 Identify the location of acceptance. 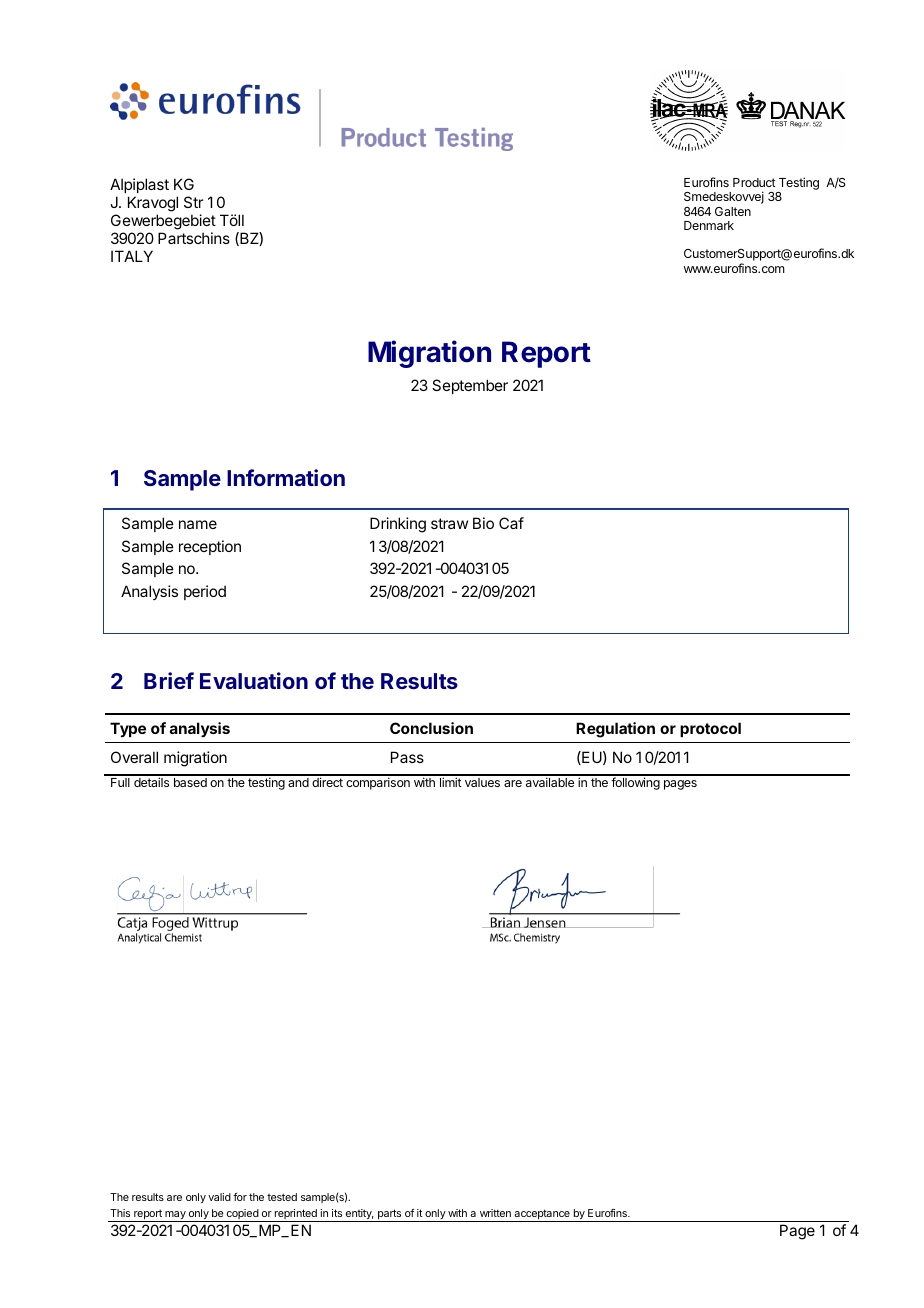
(542, 1215).
